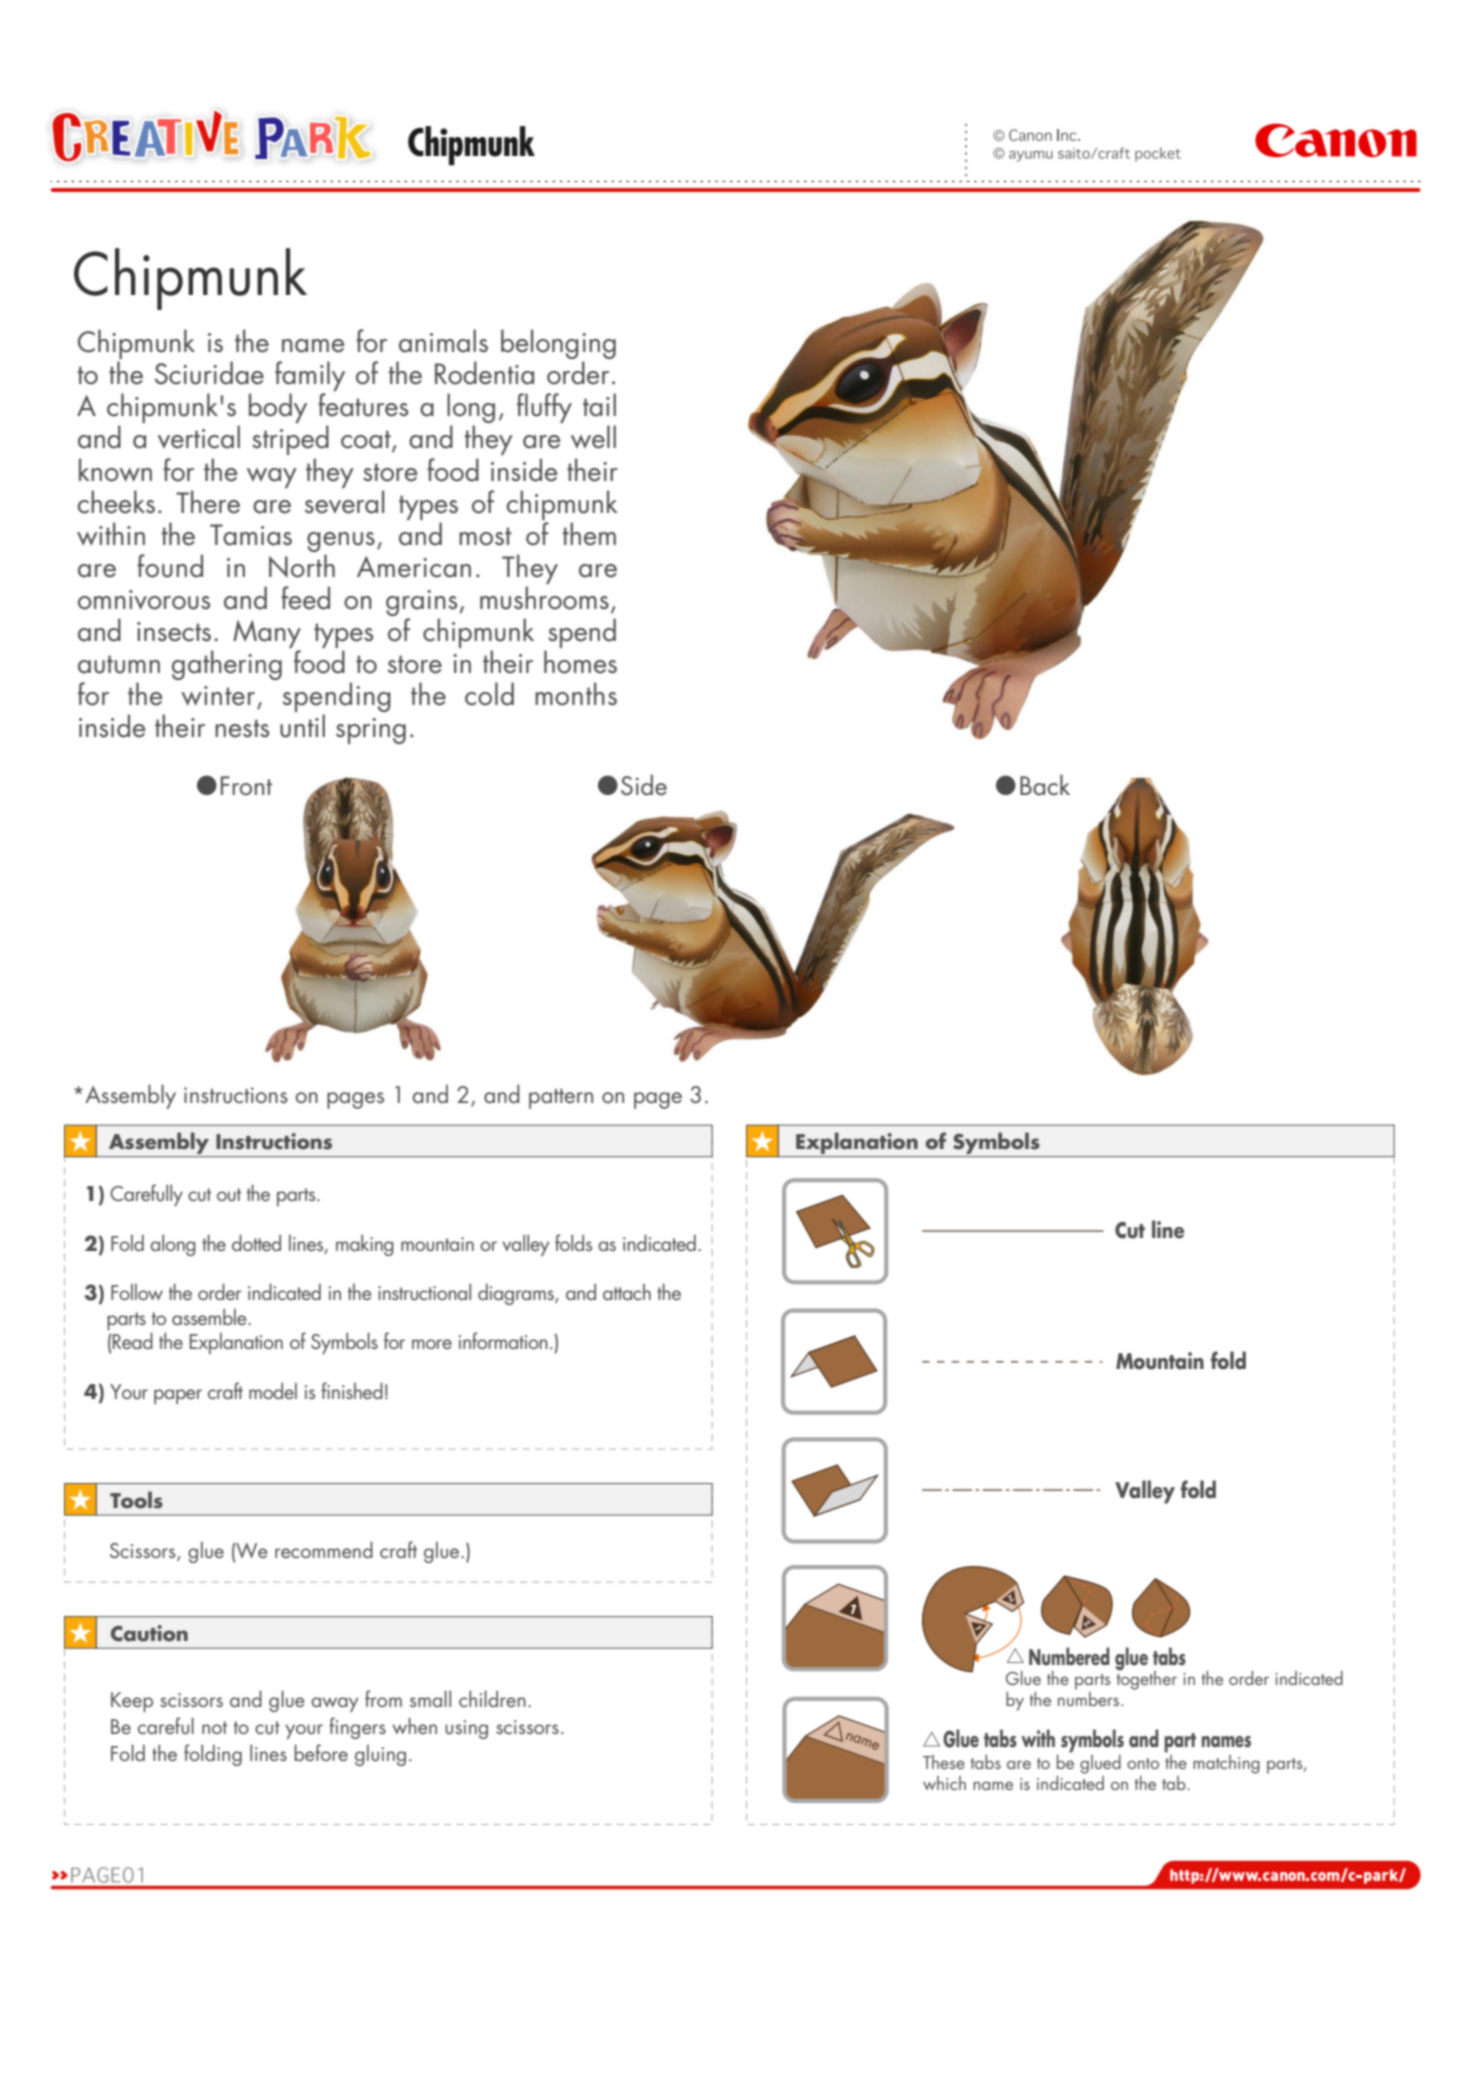 Image resolution: width=1468 pixels, height=2076 pixels. Describe the element at coordinates (492, 1698) in the page. I see `children` at that location.
